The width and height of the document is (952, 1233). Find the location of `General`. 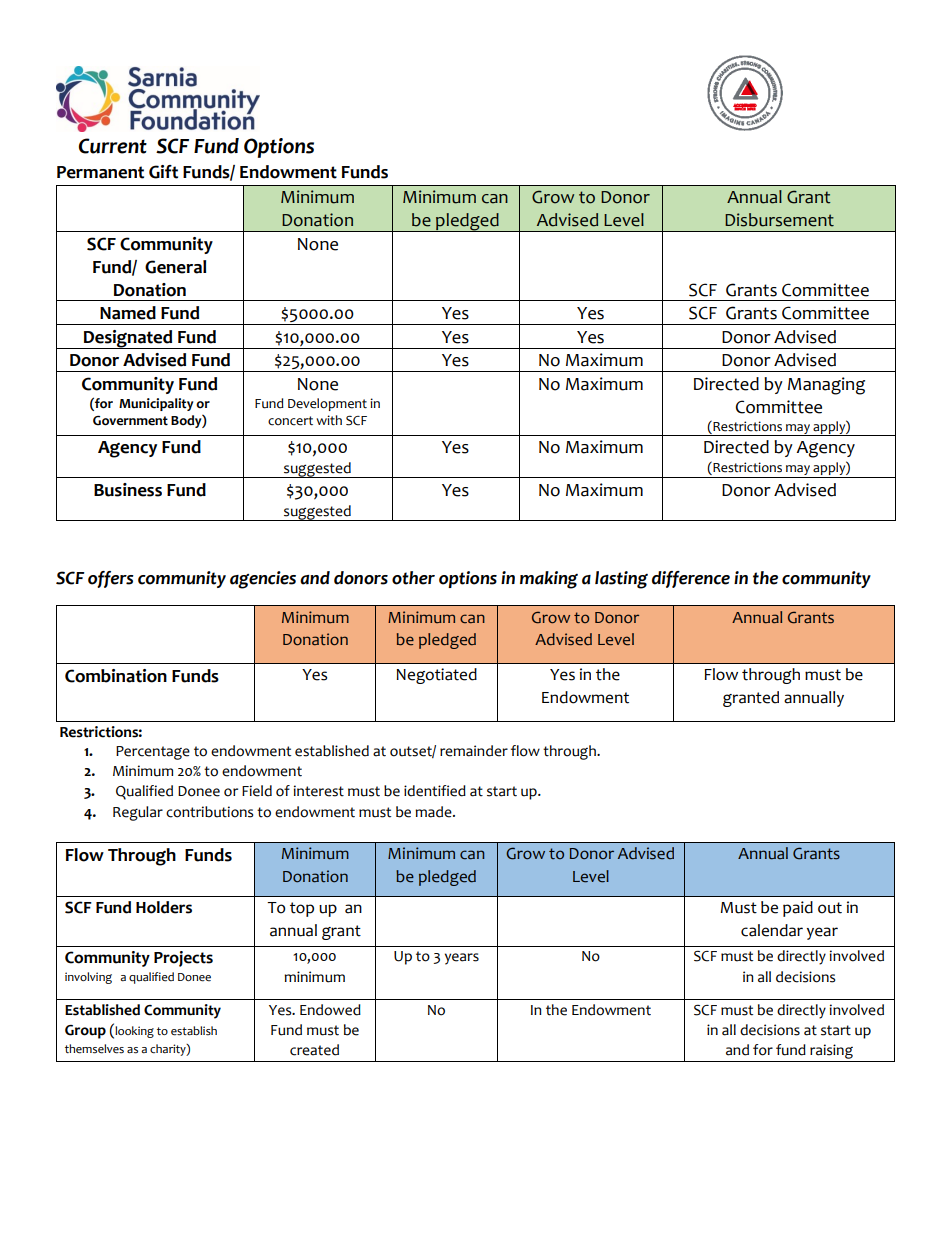

General is located at coordinates (175, 267).
